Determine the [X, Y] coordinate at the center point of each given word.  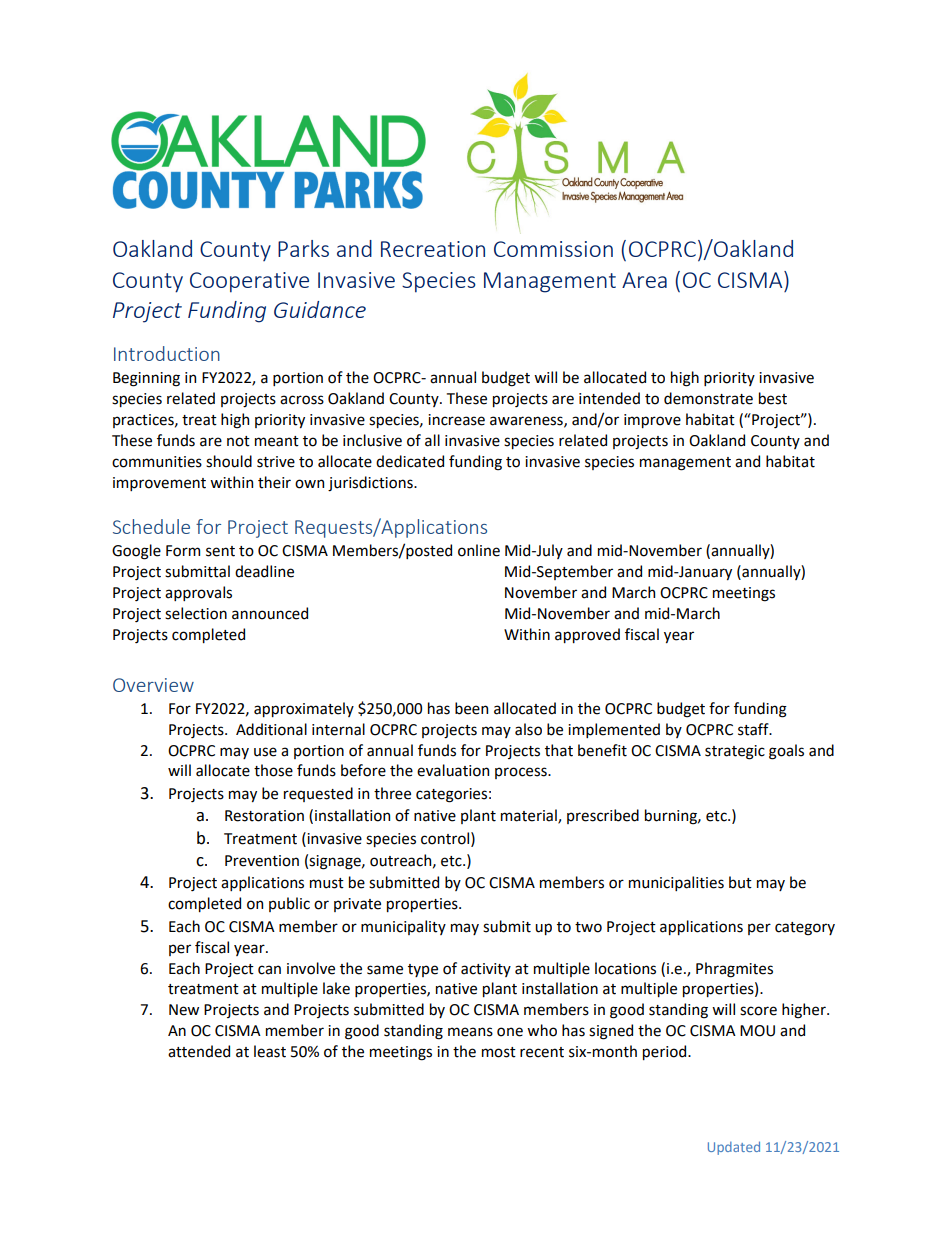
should [229, 461]
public [289, 904]
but [740, 882]
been [471, 708]
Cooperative [249, 282]
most [499, 1052]
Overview [153, 685]
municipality [403, 927]
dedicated [410, 461]
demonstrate [708, 398]
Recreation [433, 249]
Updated [734, 1148]
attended [199, 1051]
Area [644, 280]
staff [754, 729]
